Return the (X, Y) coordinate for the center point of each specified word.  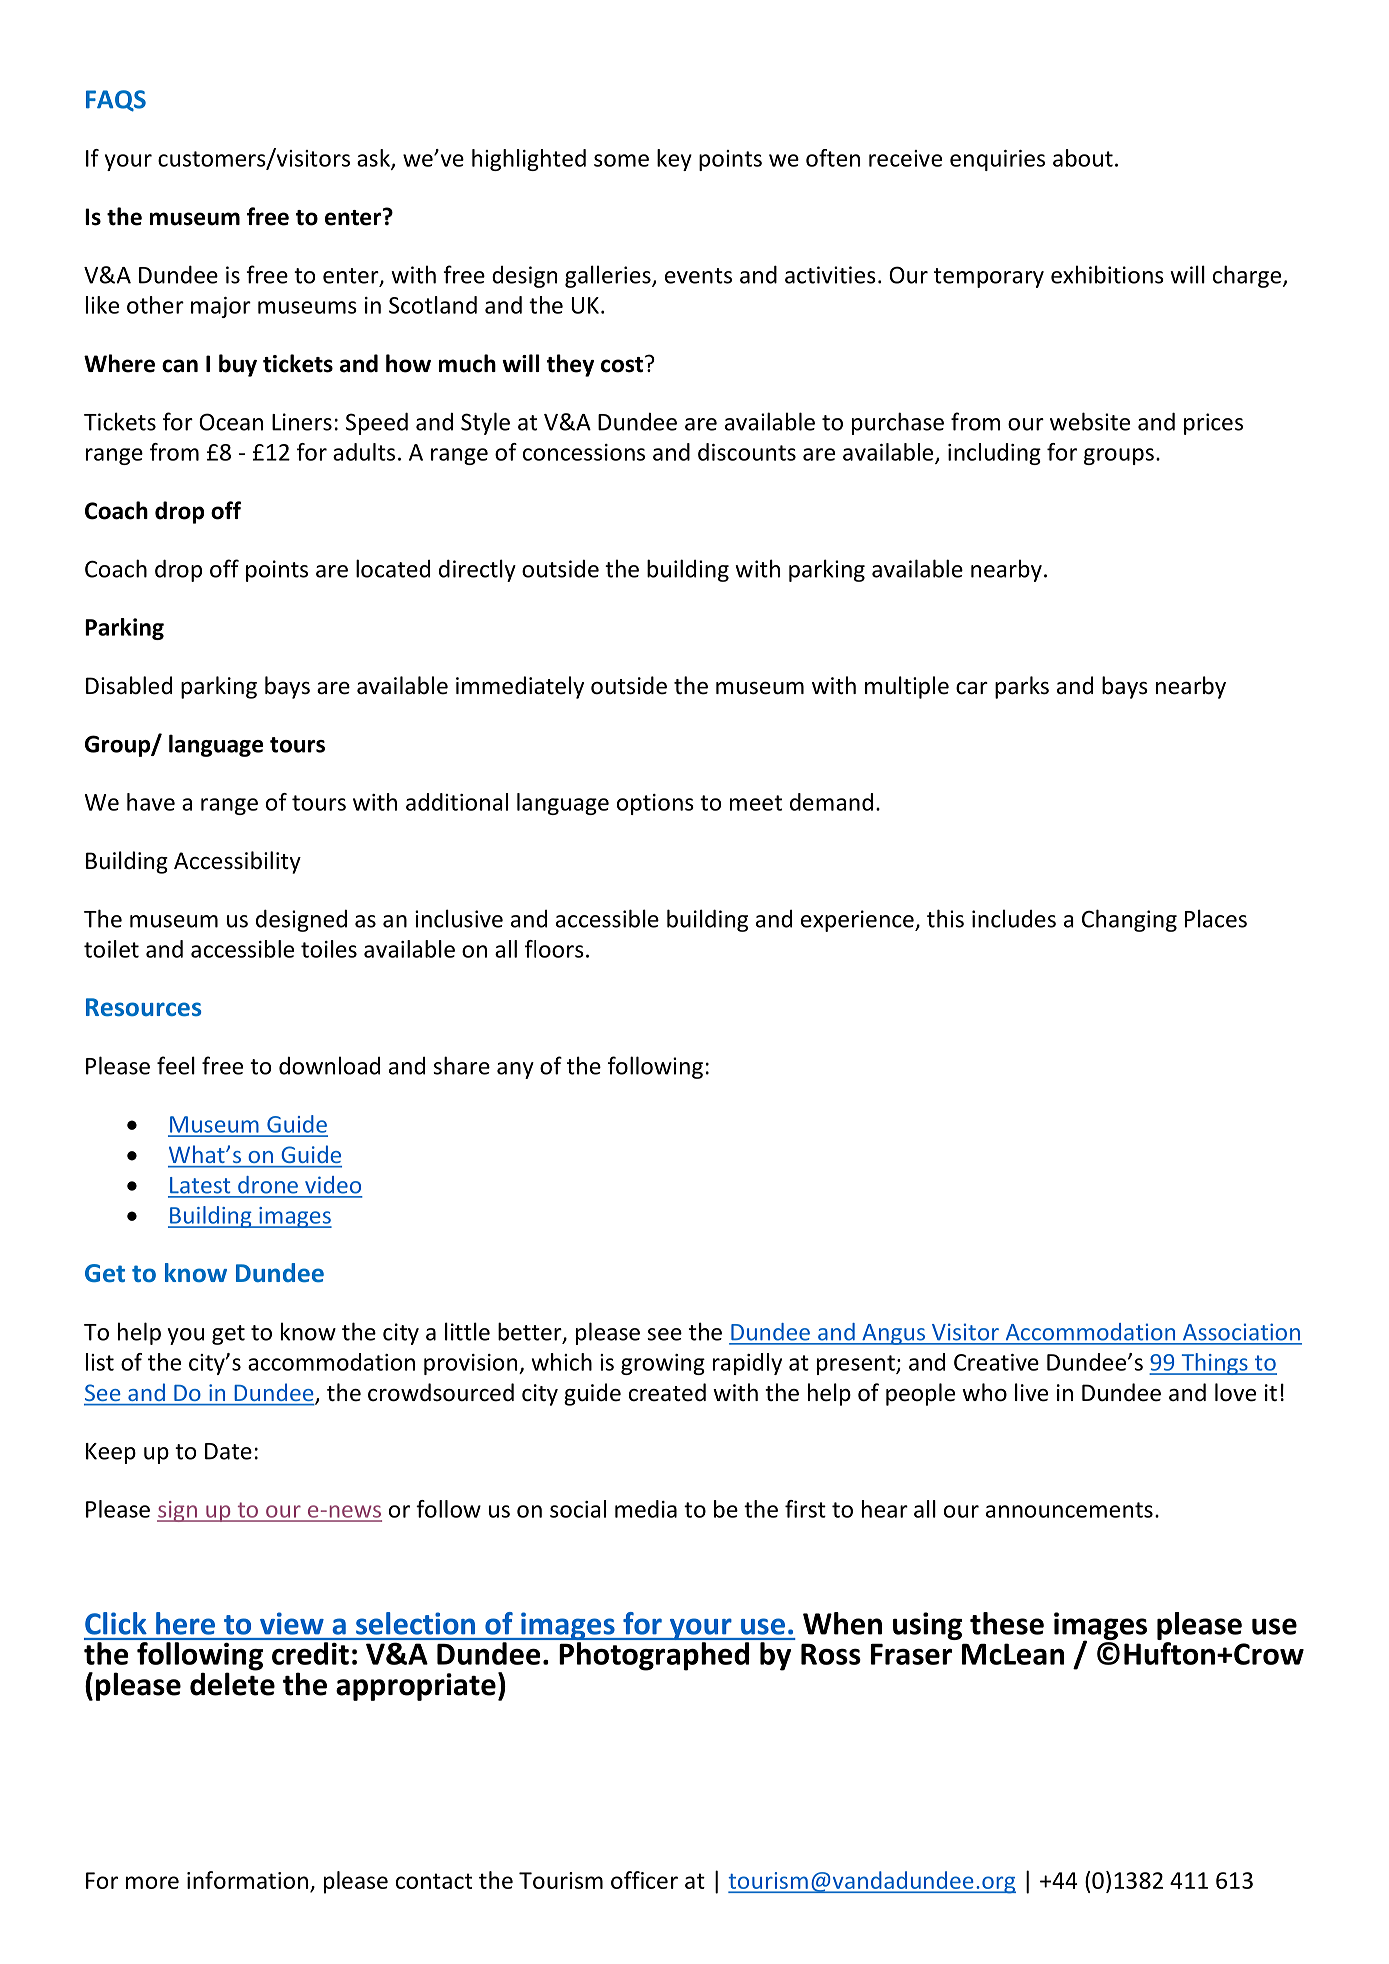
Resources (143, 1007)
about (1083, 158)
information (247, 1880)
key (674, 160)
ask (374, 159)
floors (554, 949)
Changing (1129, 920)
